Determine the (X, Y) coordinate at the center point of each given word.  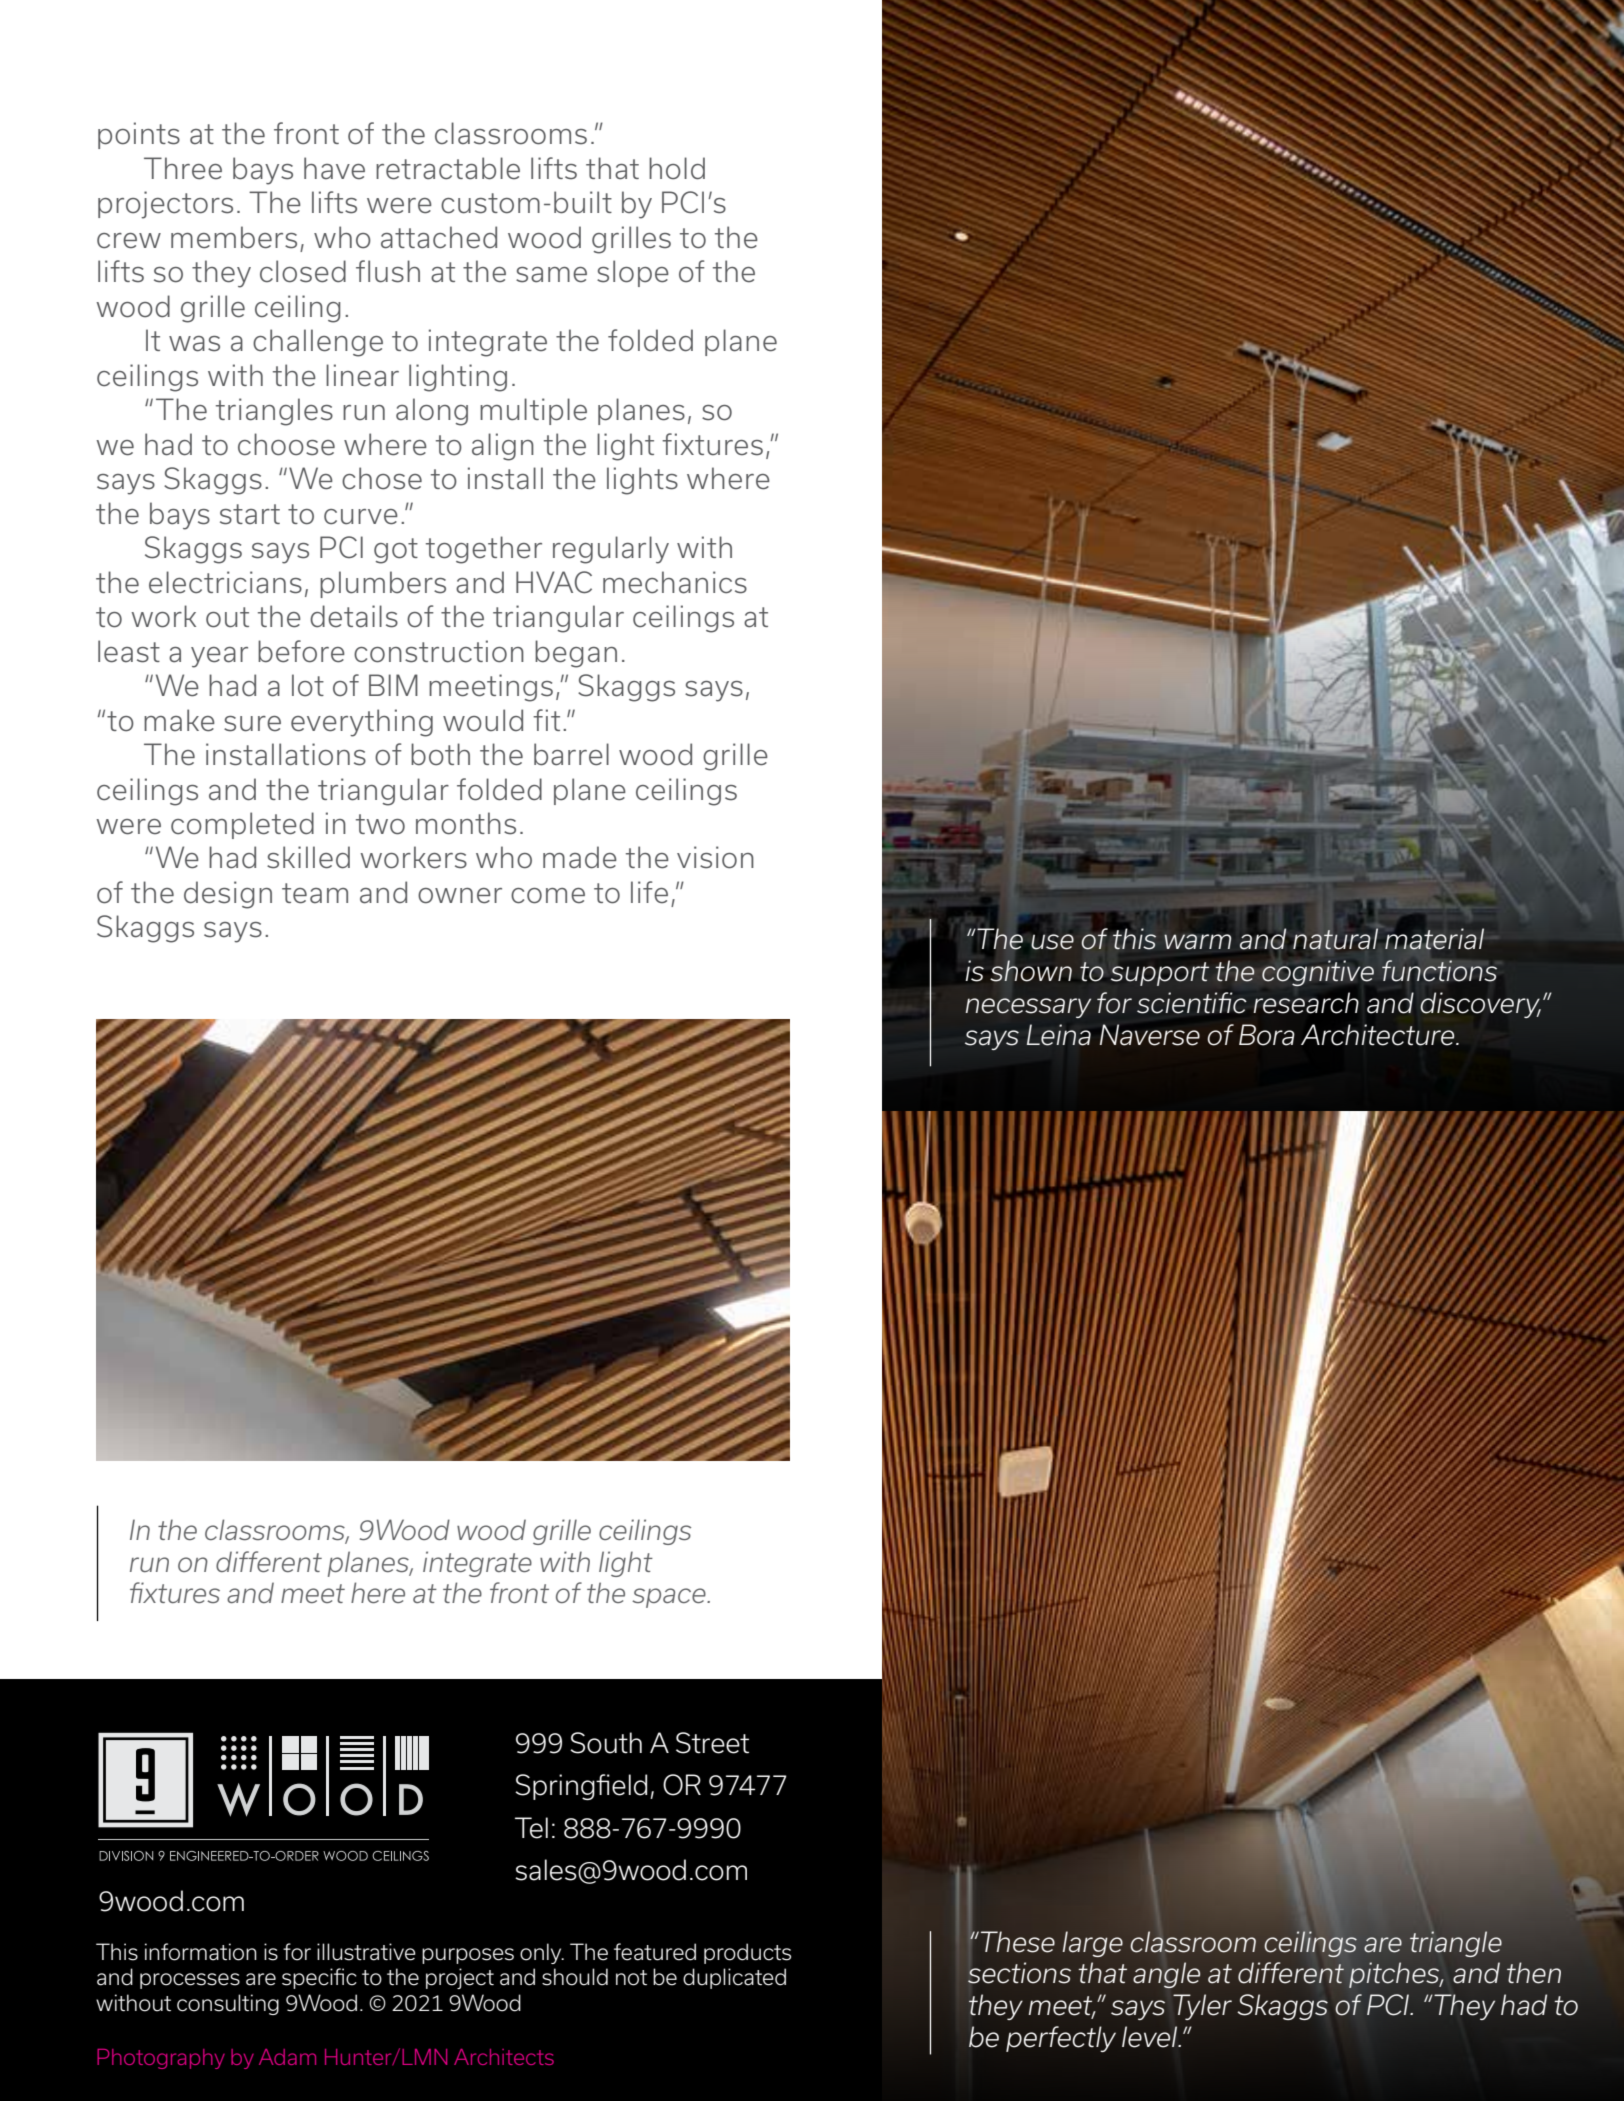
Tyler (1202, 2007)
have (334, 168)
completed (242, 825)
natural (1335, 939)
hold (677, 168)
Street (712, 1743)
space (670, 1598)
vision (715, 857)
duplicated (734, 1978)
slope (633, 273)
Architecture (1379, 1035)
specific (319, 1978)
